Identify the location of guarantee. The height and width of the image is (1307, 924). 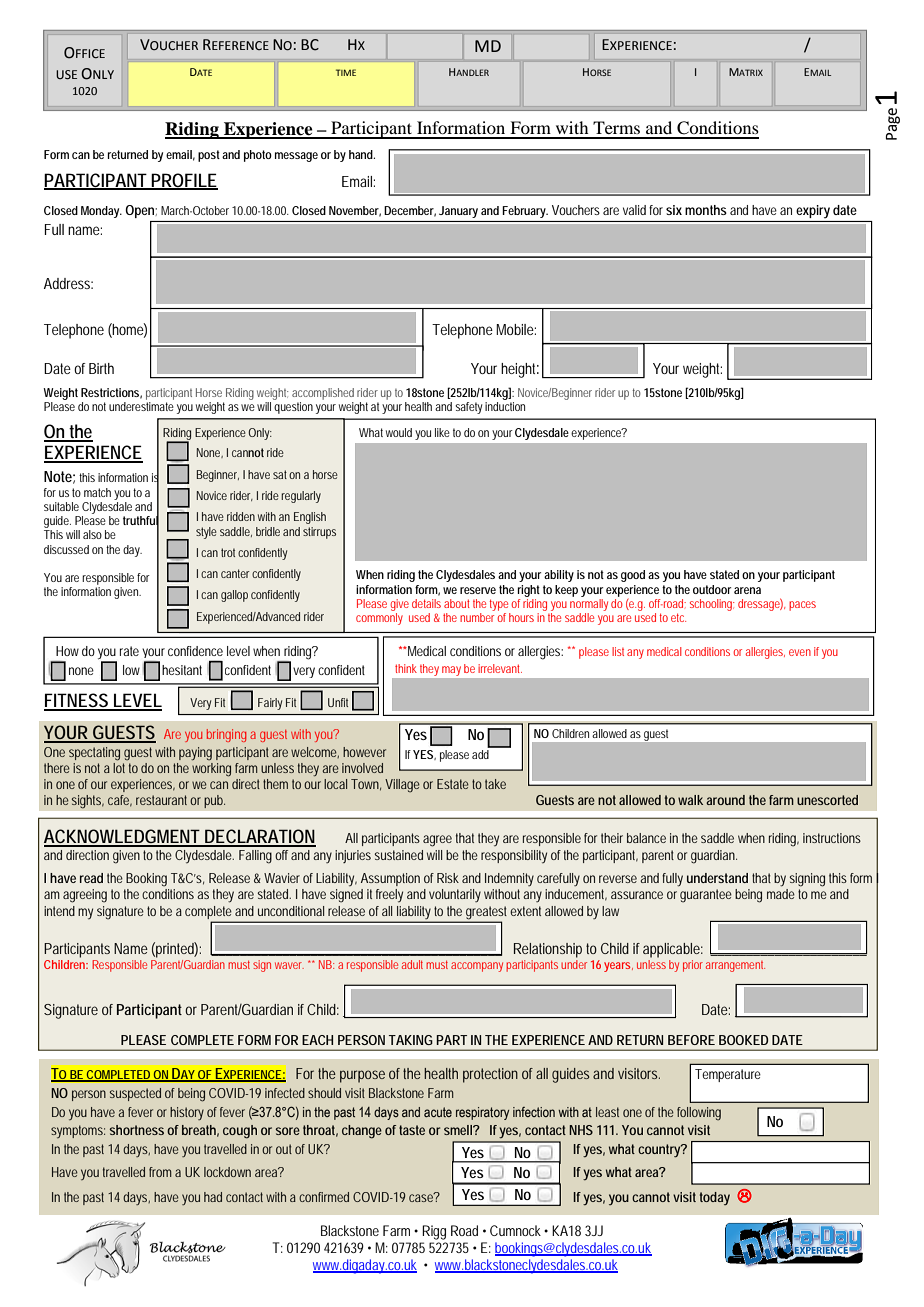
(706, 896).
